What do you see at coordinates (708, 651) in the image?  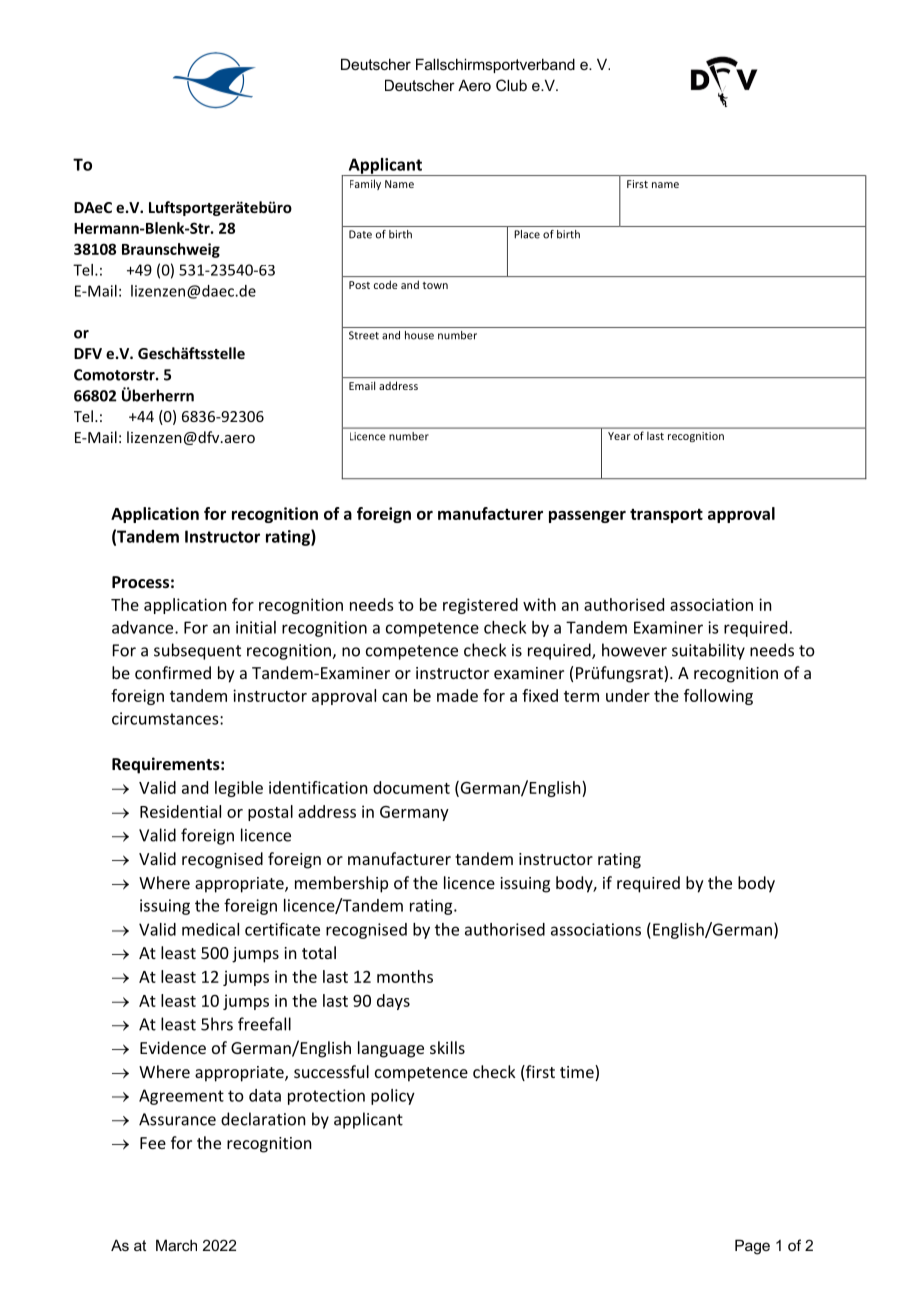 I see `suitability` at bounding box center [708, 651].
